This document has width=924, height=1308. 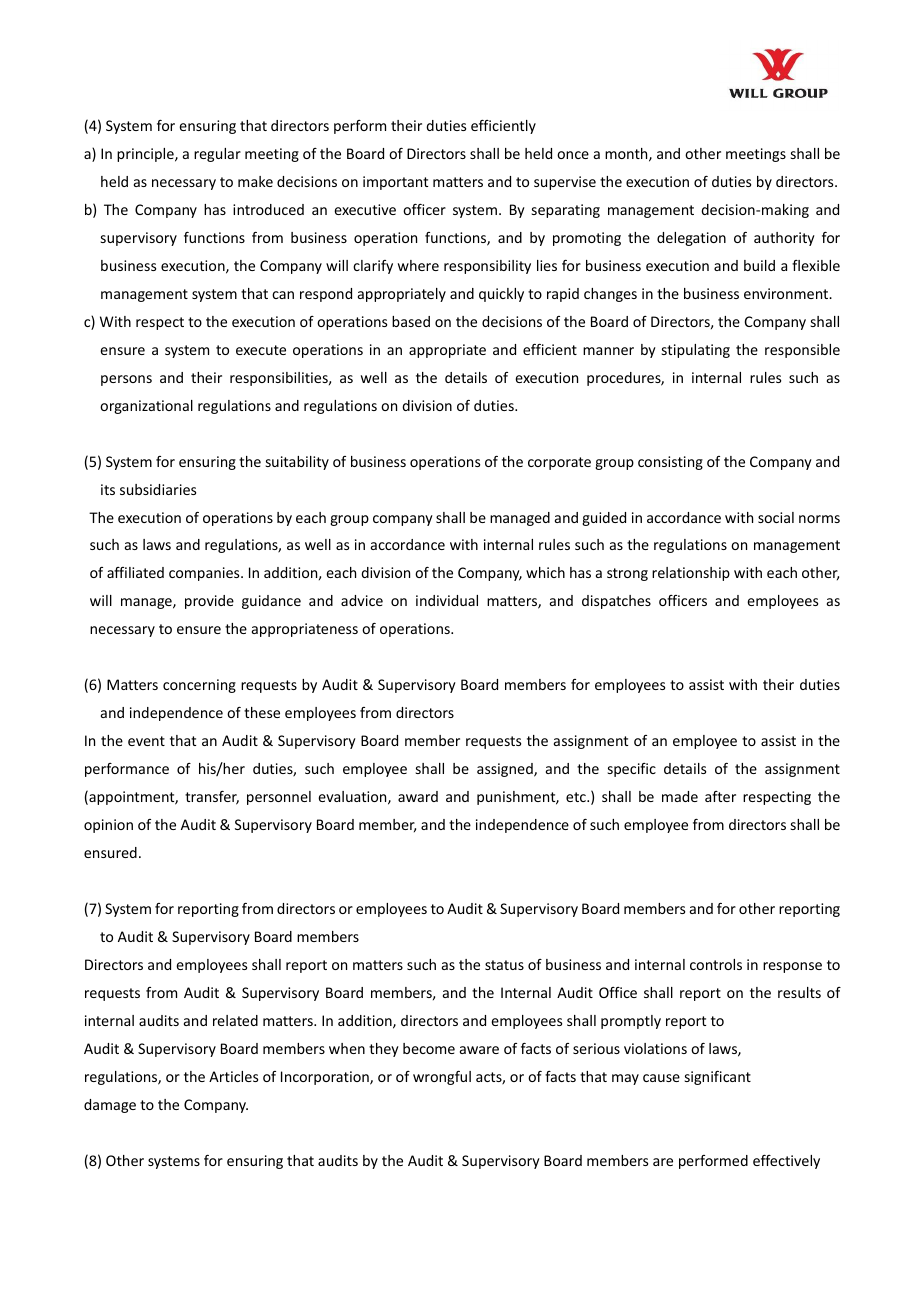 I want to click on relationship, so click(x=691, y=574).
